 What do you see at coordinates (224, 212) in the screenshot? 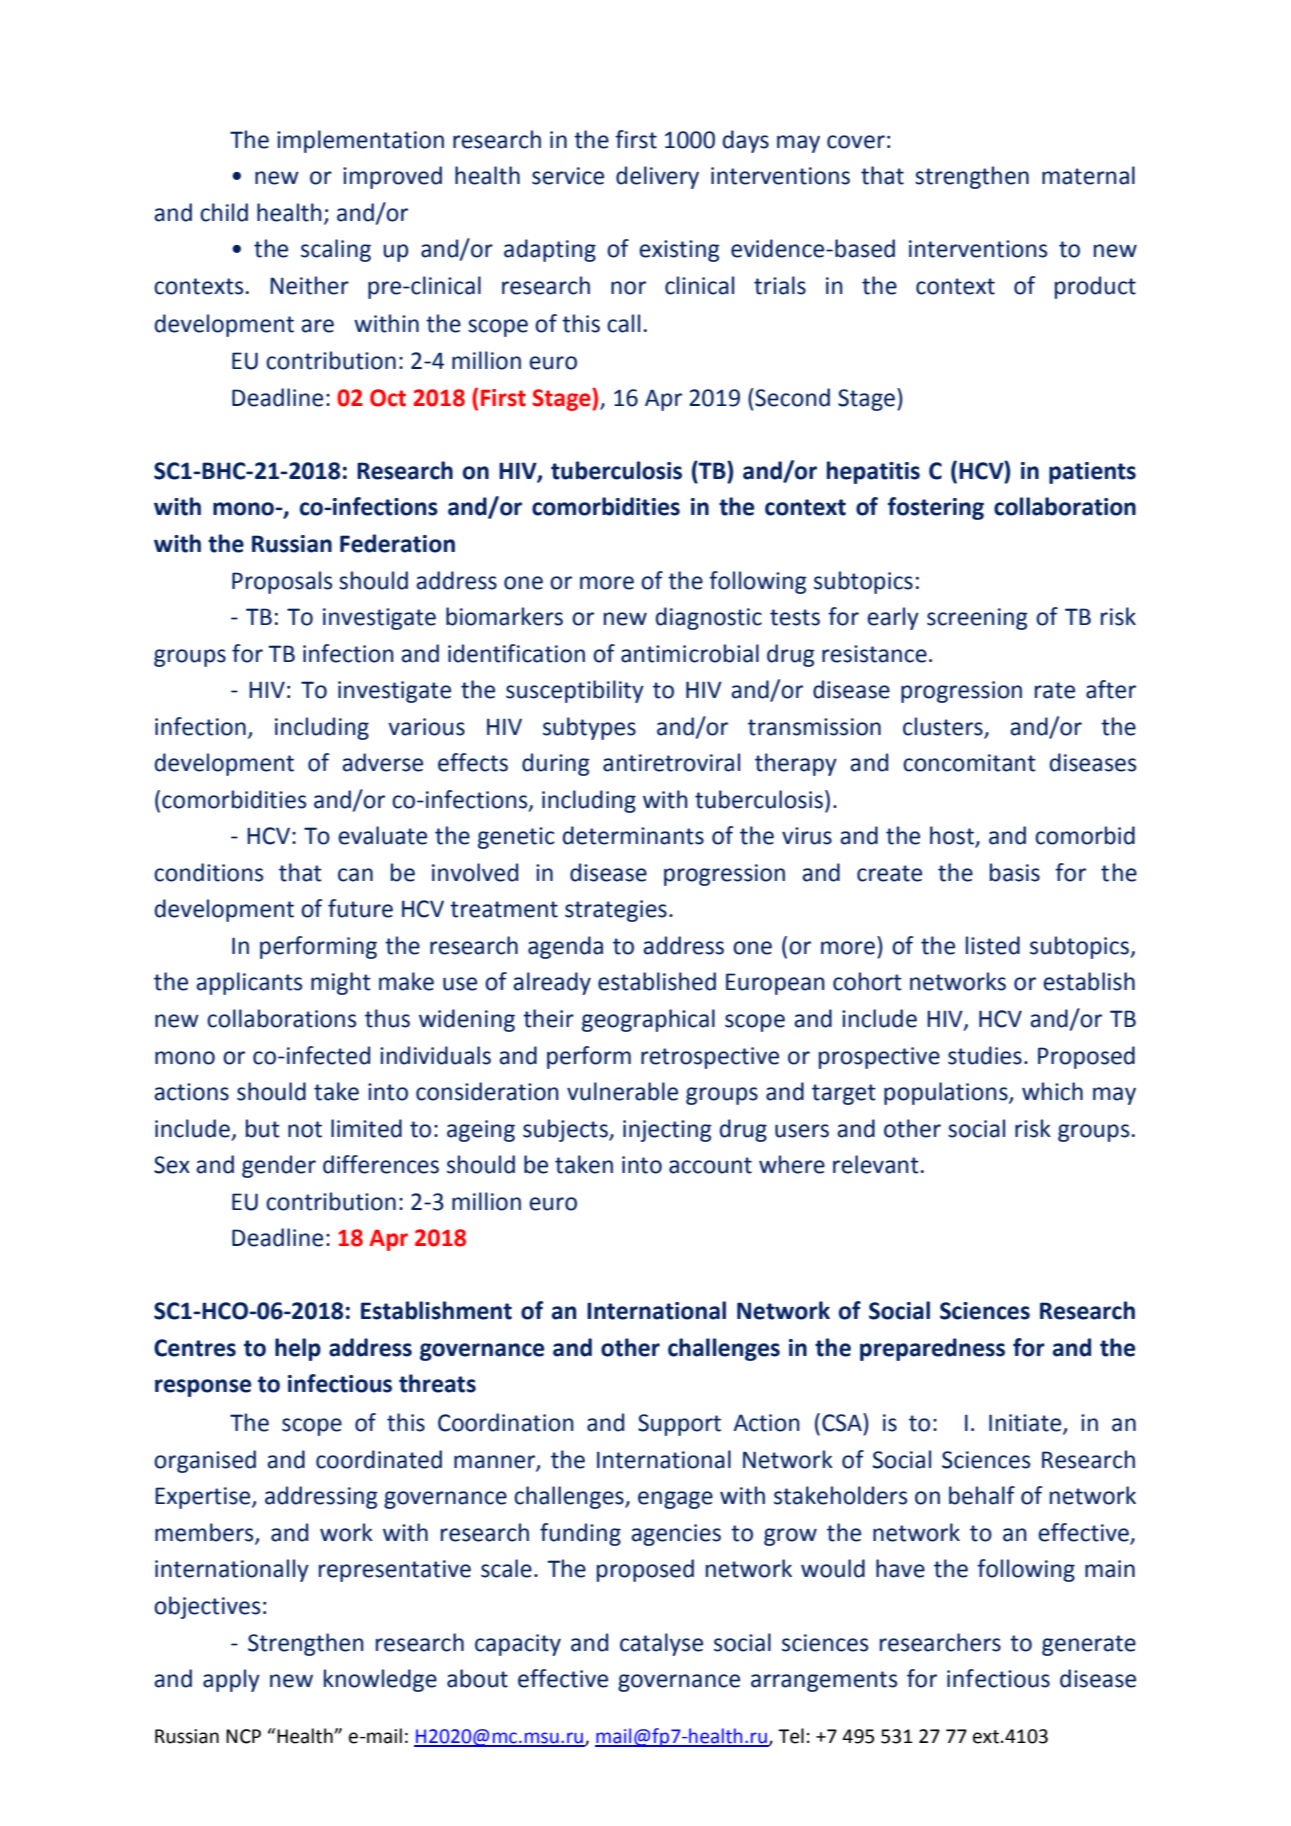
I see `child` at bounding box center [224, 212].
